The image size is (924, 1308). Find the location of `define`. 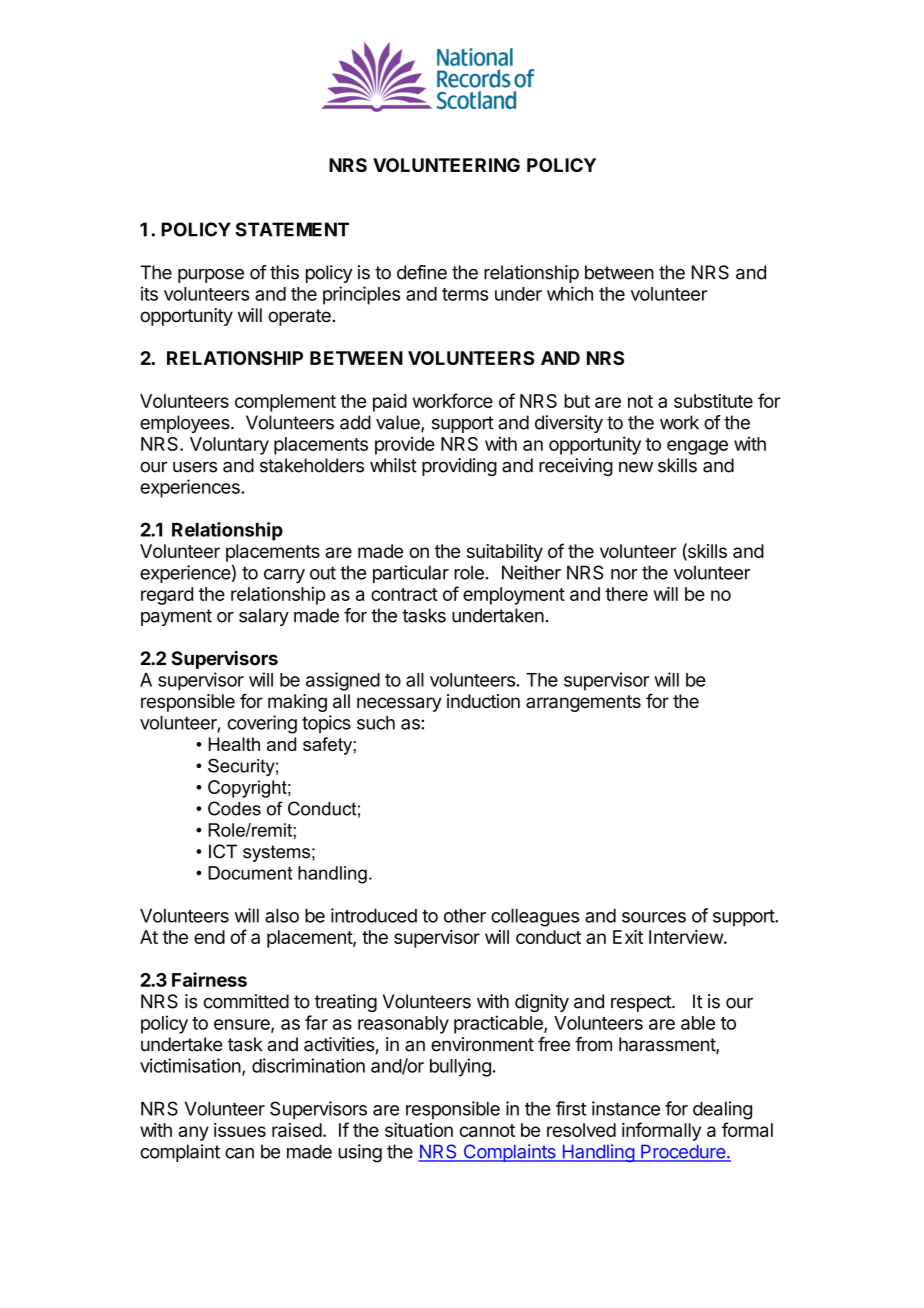

define is located at coordinates (422, 272).
